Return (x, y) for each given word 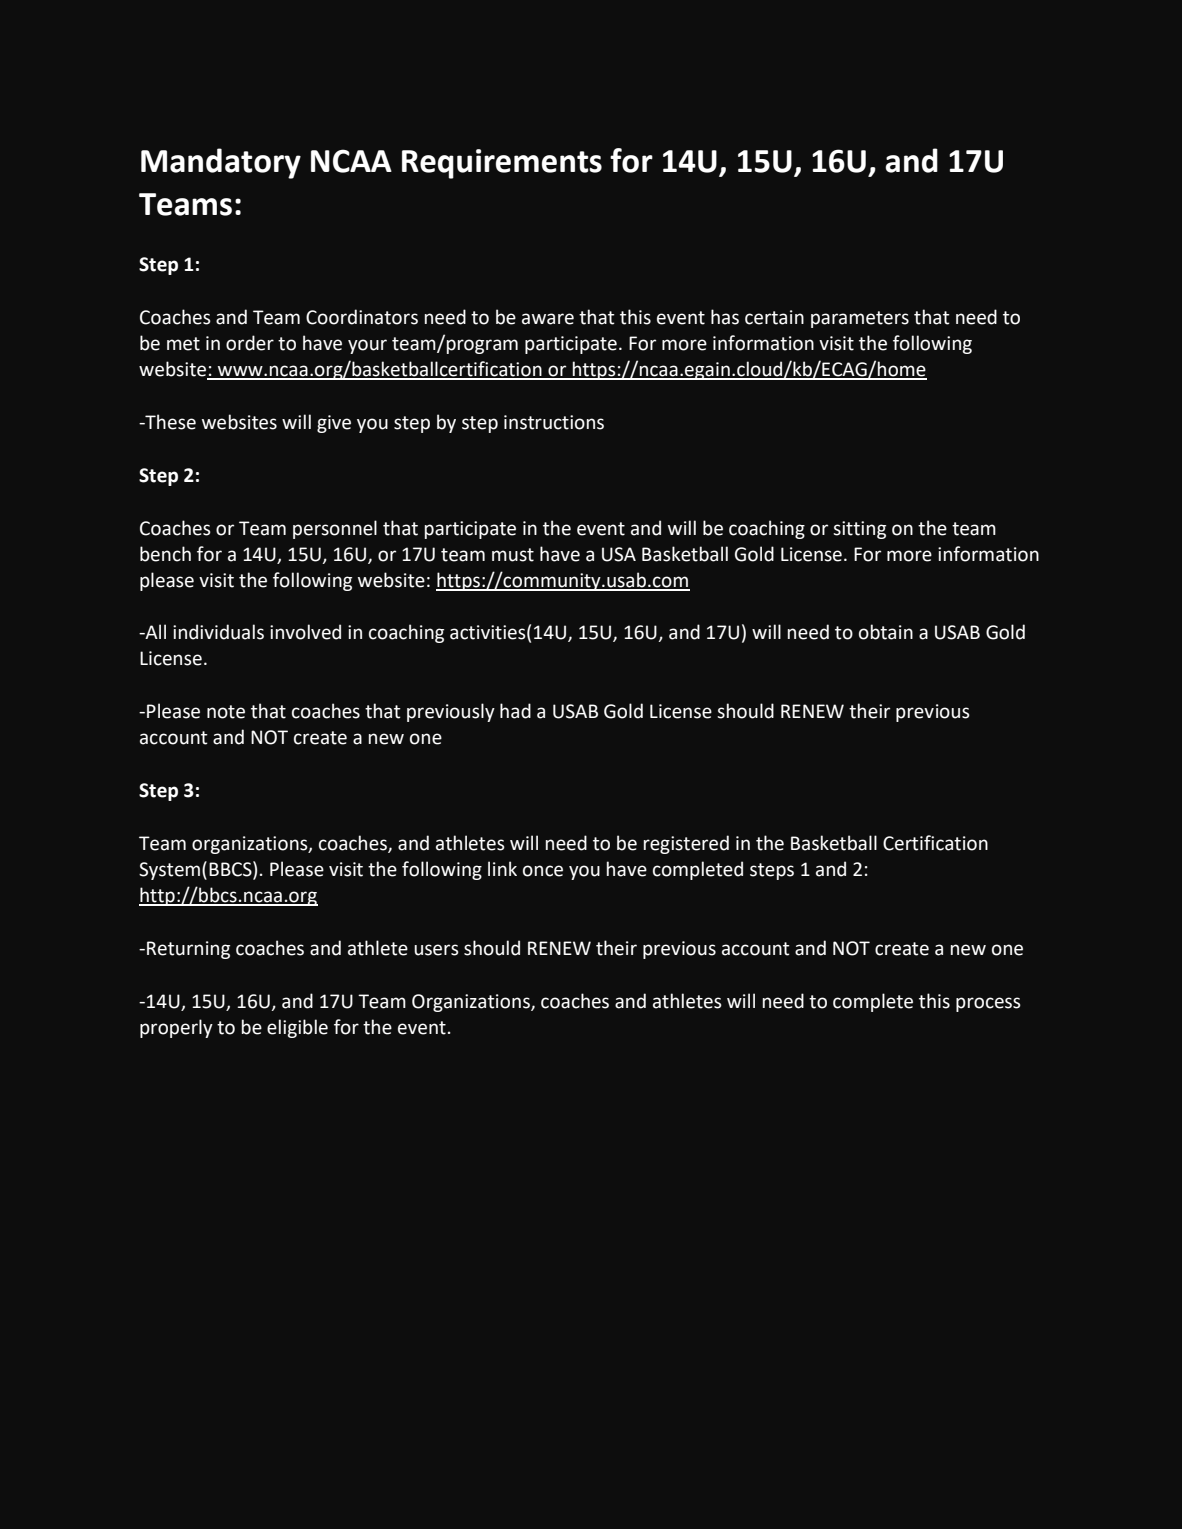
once (543, 871)
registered (686, 844)
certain (774, 317)
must (513, 555)
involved (305, 632)
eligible (297, 1028)
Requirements (502, 164)
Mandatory (221, 163)
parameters (860, 319)
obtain (886, 632)
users (436, 950)
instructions (554, 422)
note (226, 712)
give (334, 424)
